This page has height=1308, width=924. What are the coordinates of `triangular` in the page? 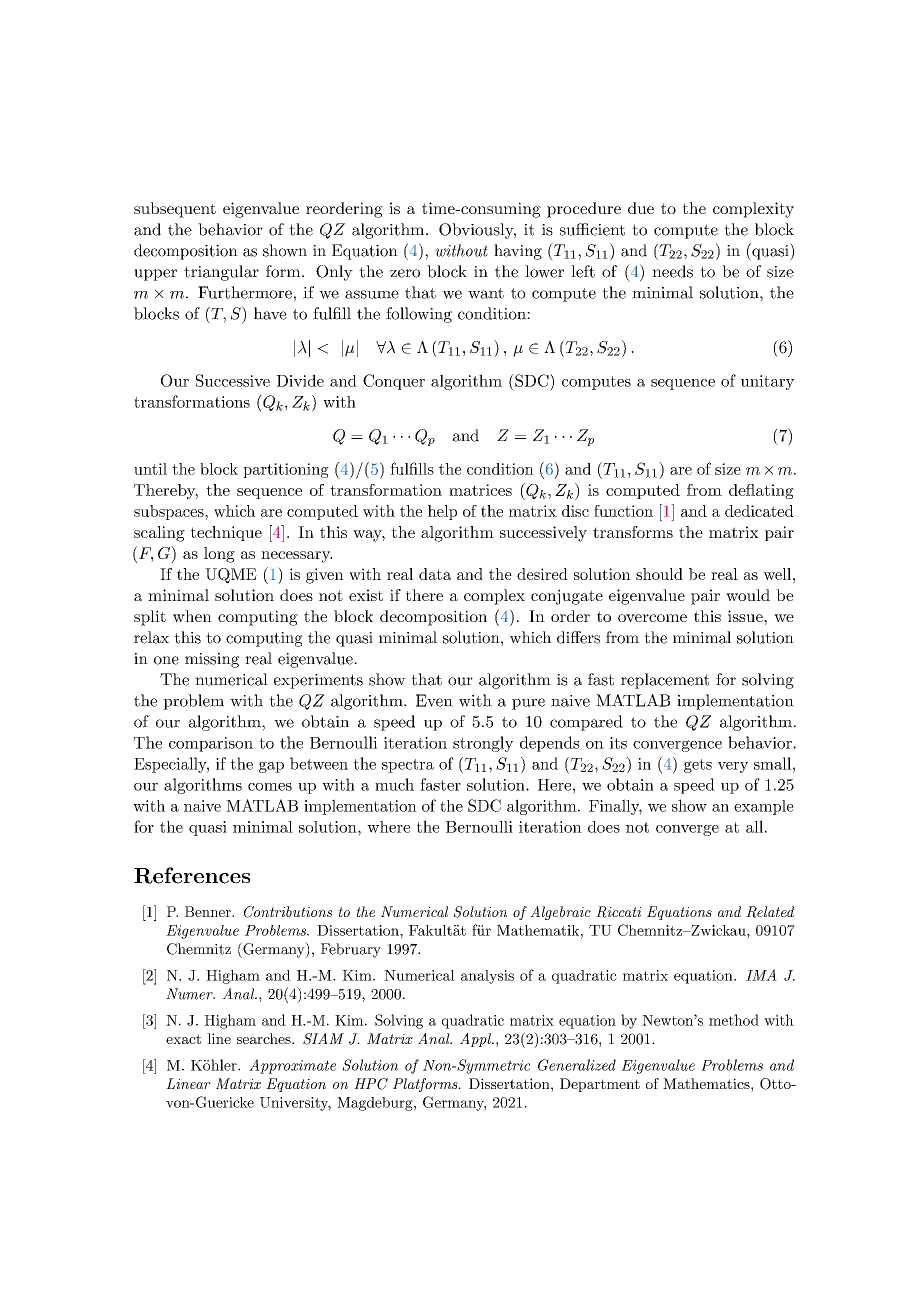 It's located at (221, 273).
